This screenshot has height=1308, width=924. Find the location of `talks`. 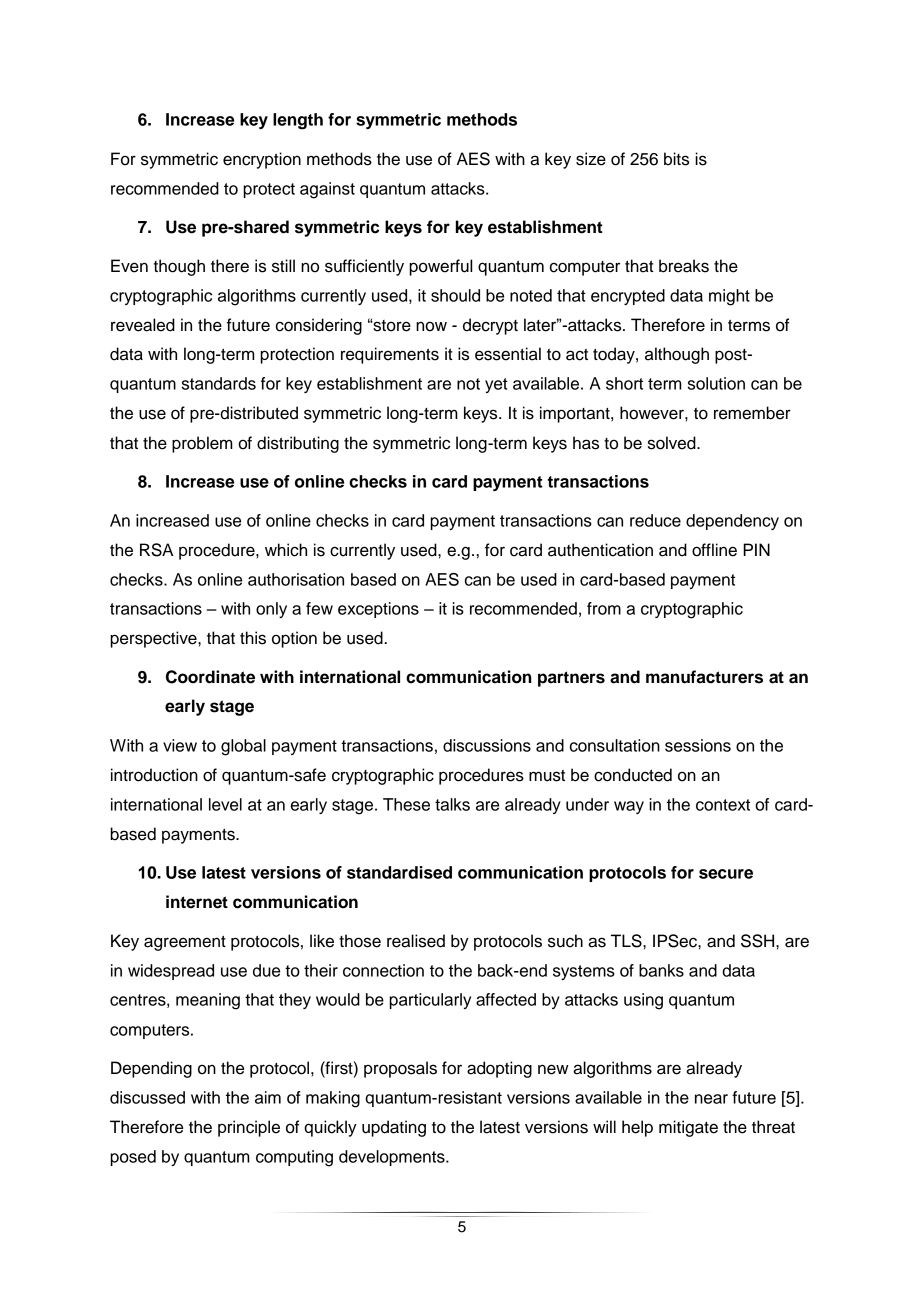

talks is located at coordinates (452, 804).
